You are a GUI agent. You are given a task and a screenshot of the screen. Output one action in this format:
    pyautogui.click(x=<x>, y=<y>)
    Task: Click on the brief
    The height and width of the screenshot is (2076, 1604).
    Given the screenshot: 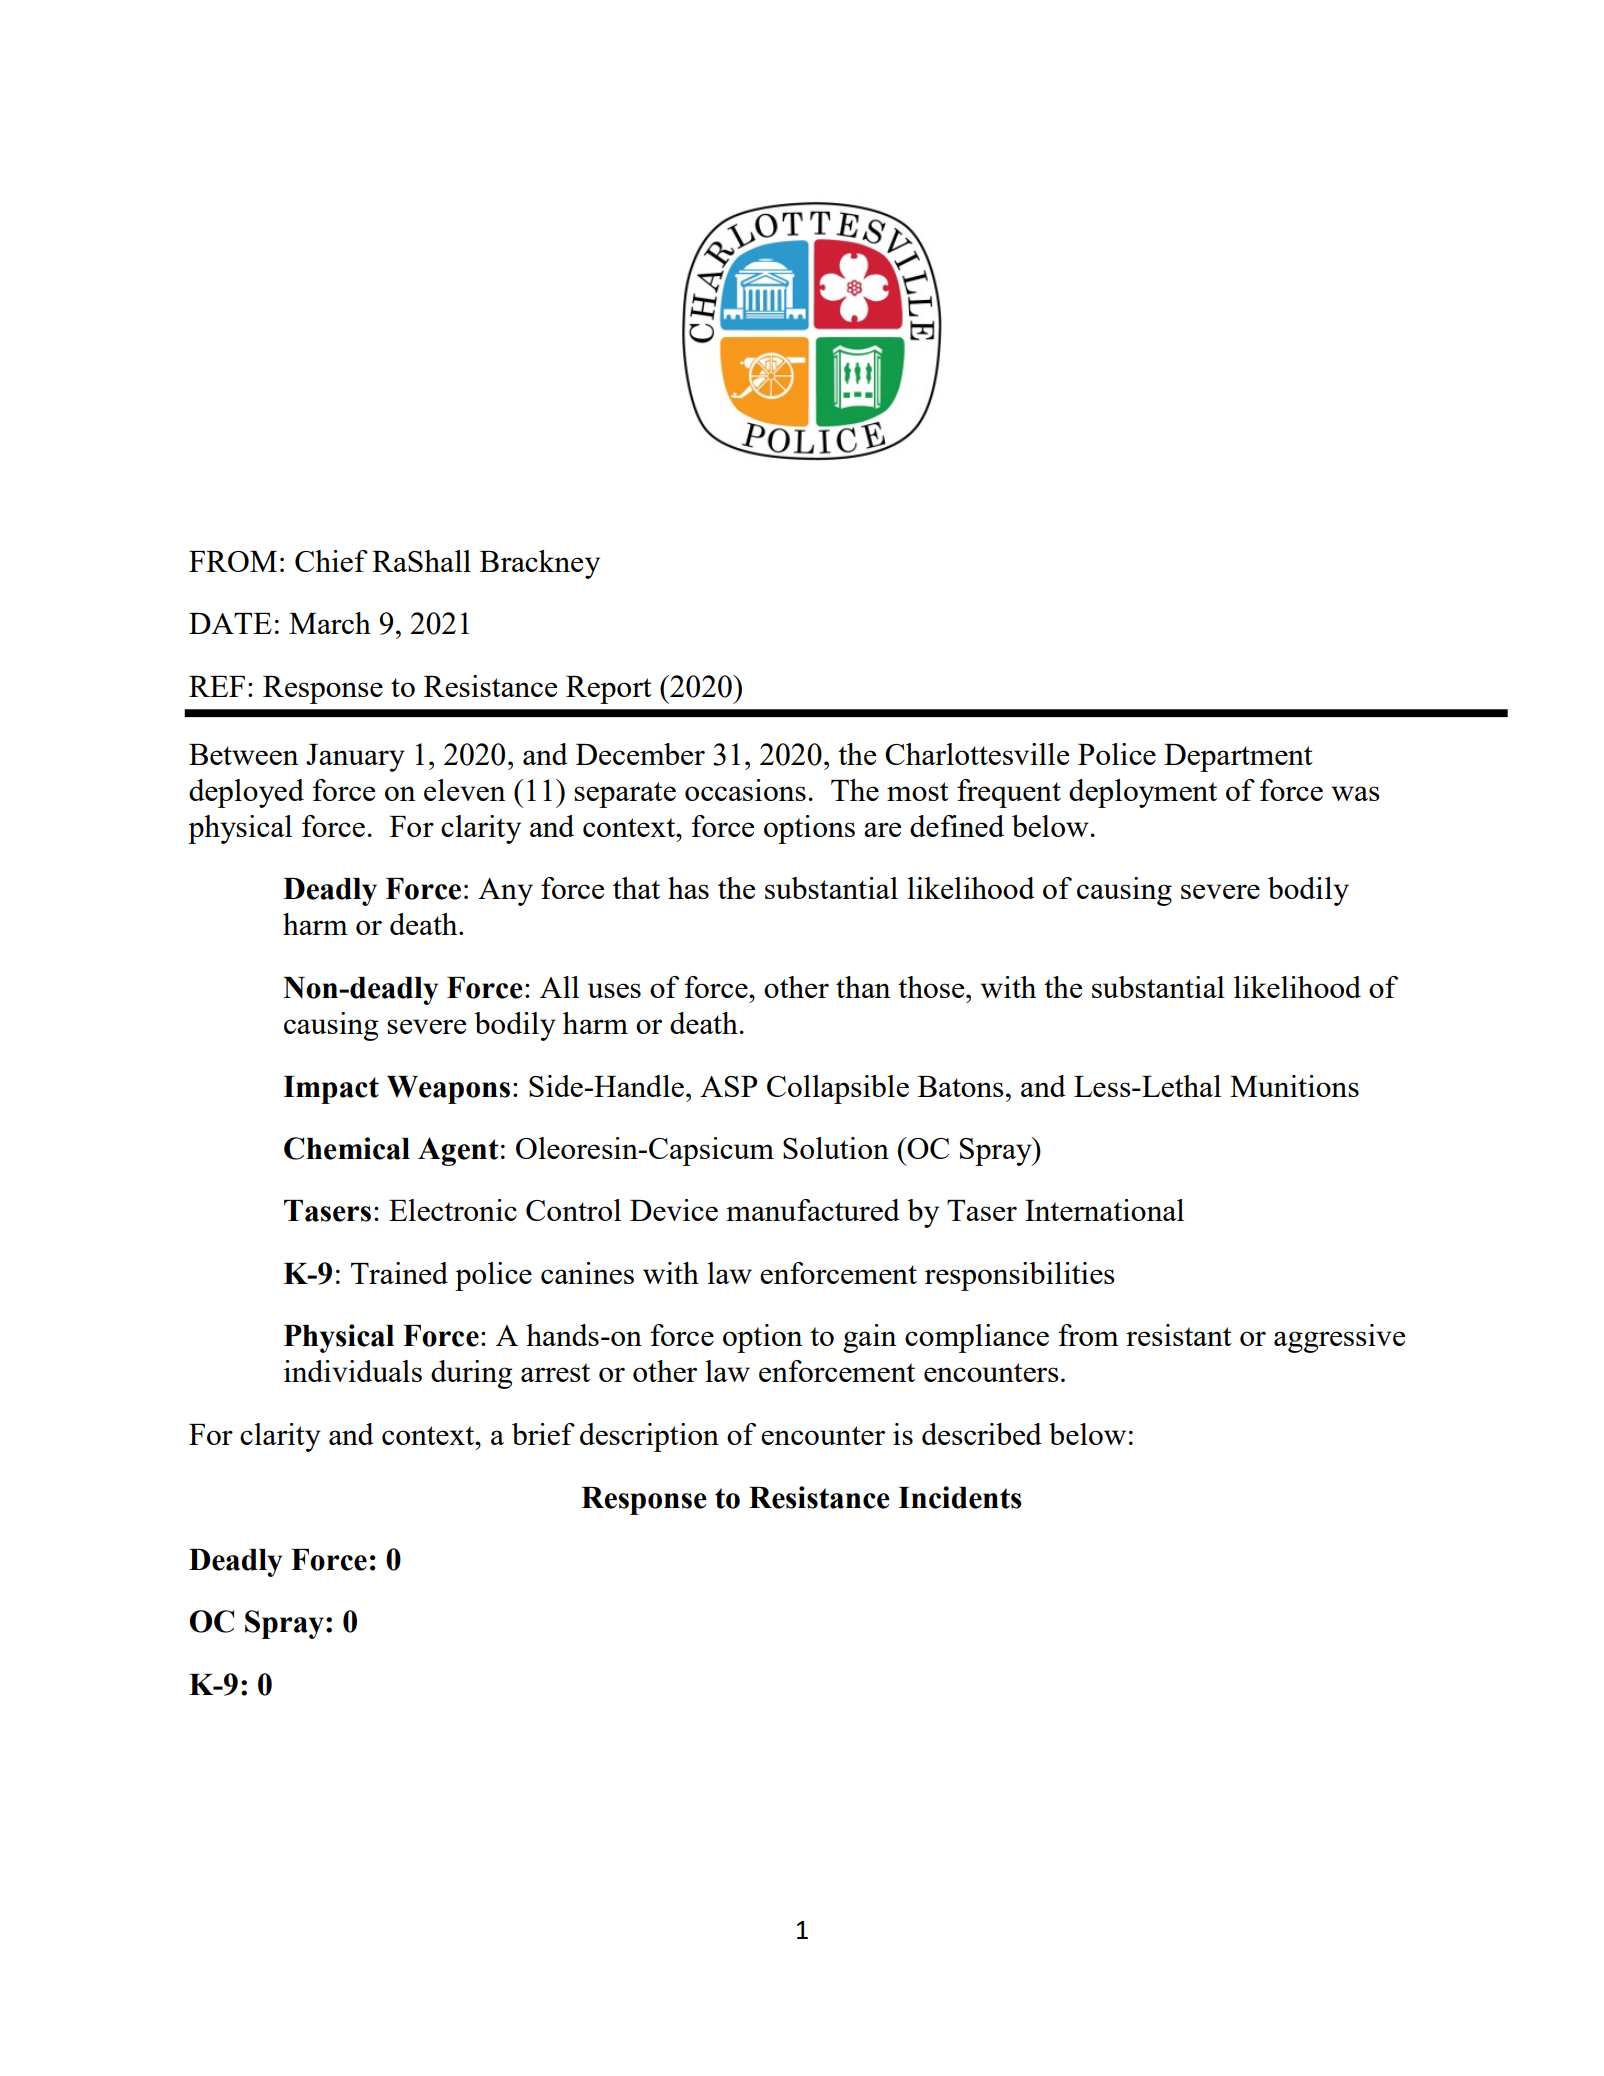 What is the action you would take?
    pyautogui.click(x=543, y=1434)
